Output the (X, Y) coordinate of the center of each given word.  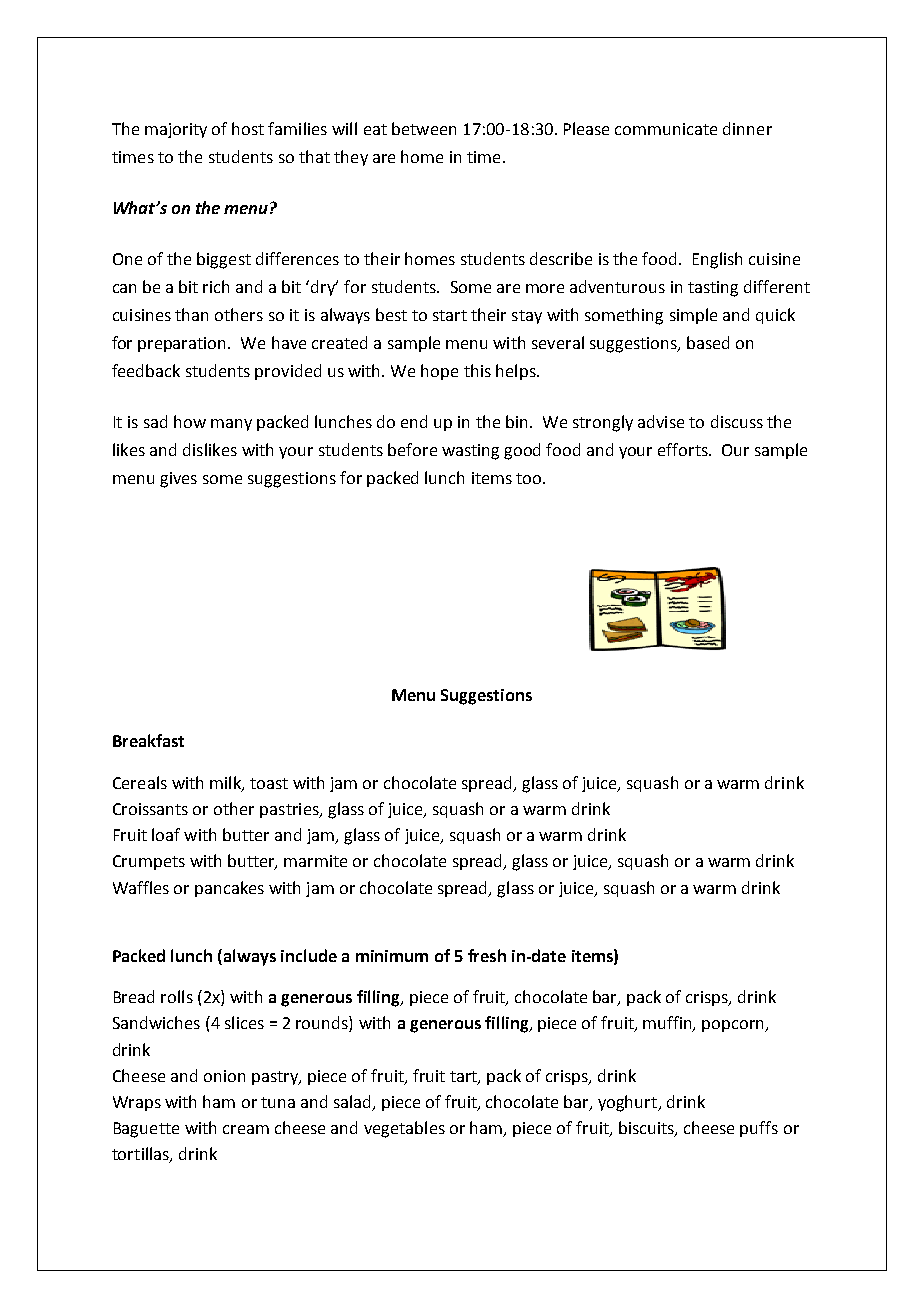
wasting (470, 452)
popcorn (734, 1026)
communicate (666, 129)
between (424, 128)
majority (176, 130)
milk (226, 783)
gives (178, 480)
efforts (684, 449)
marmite (315, 861)
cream (246, 1129)
